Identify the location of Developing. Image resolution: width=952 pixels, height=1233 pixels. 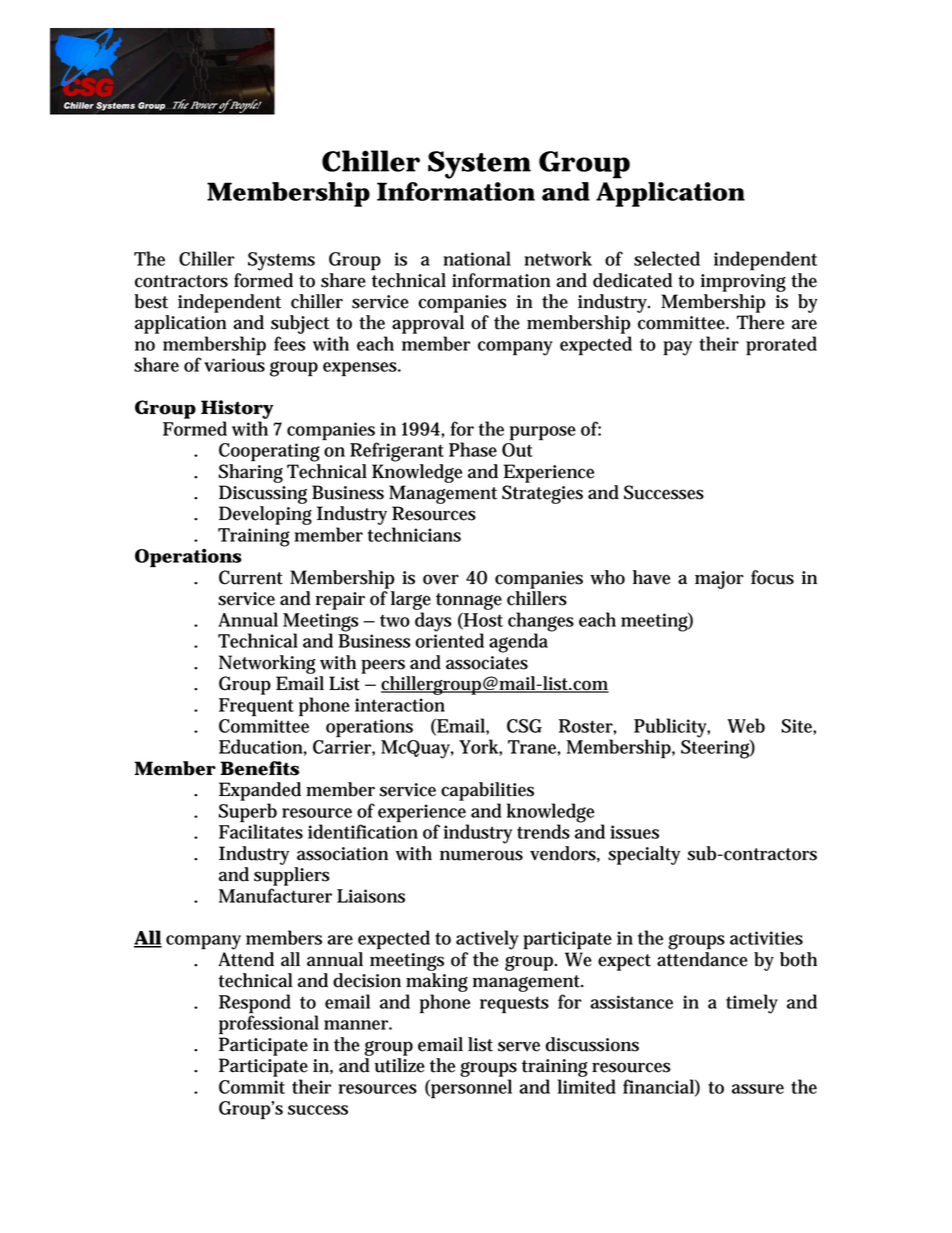
(265, 515).
